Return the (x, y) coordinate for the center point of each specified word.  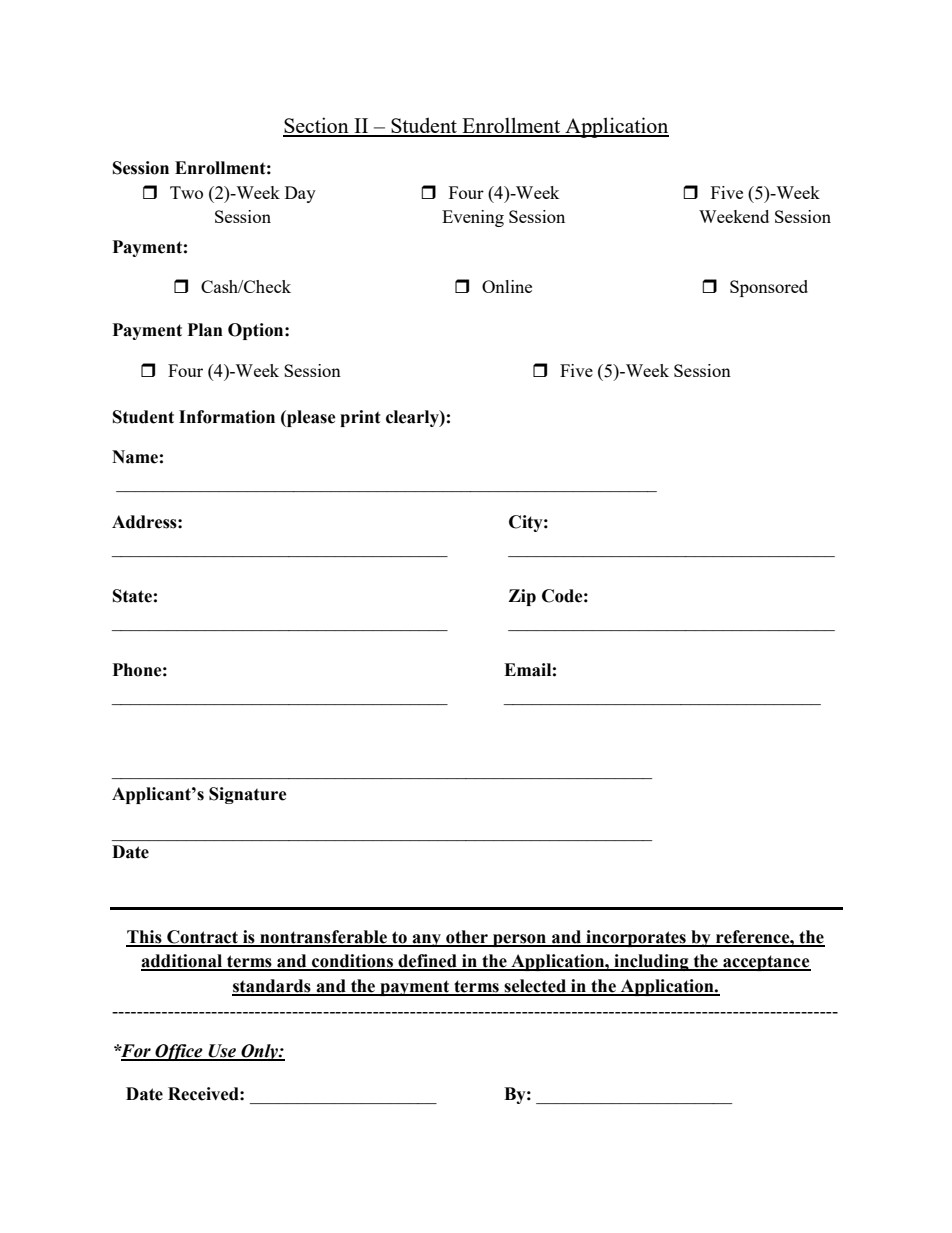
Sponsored (769, 288)
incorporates (636, 938)
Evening (473, 218)
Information (227, 417)
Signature (248, 795)
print (360, 418)
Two (186, 192)
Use (222, 1052)
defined (427, 962)
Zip (522, 597)
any (426, 940)
